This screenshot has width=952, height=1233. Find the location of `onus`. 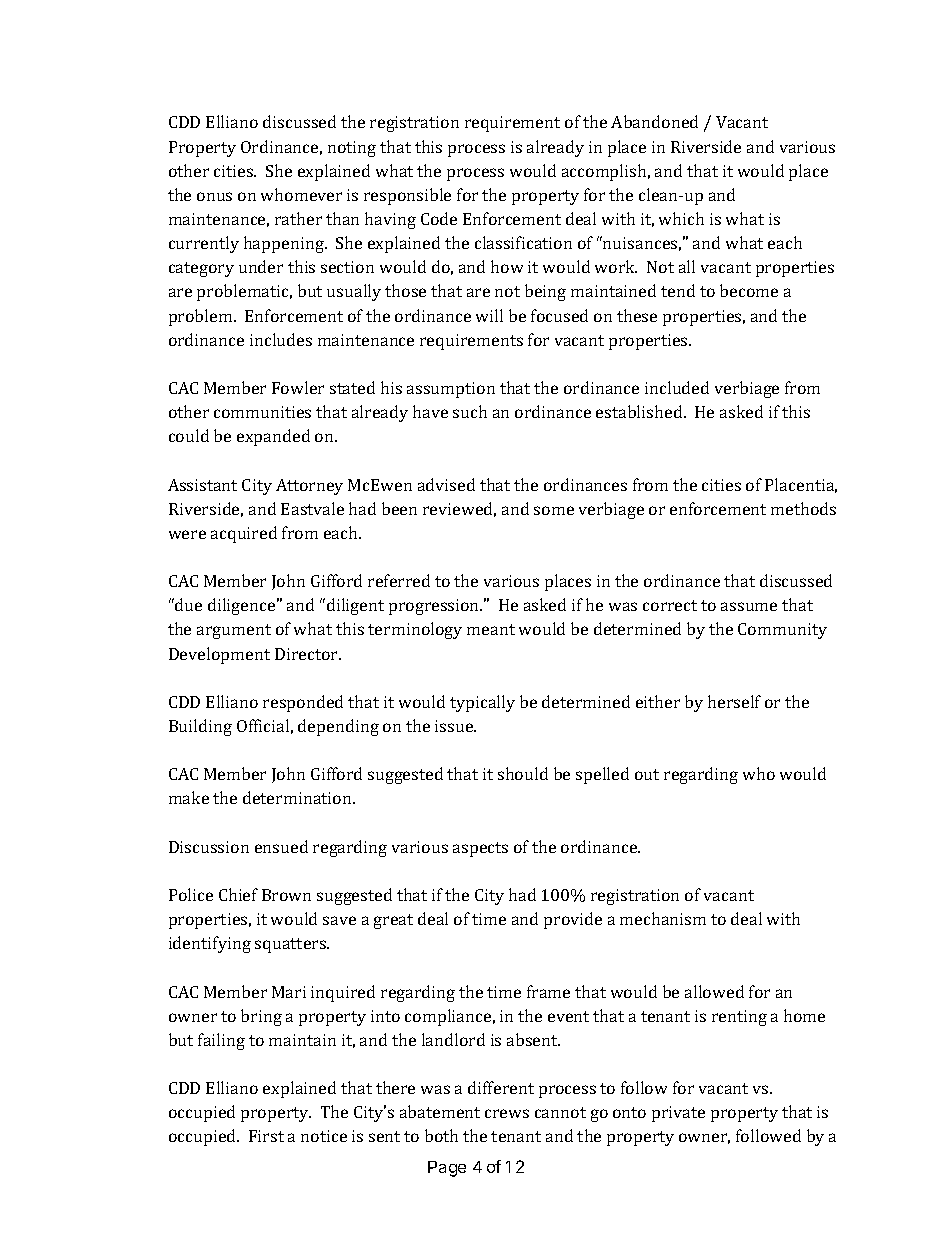

onus is located at coordinates (214, 196).
